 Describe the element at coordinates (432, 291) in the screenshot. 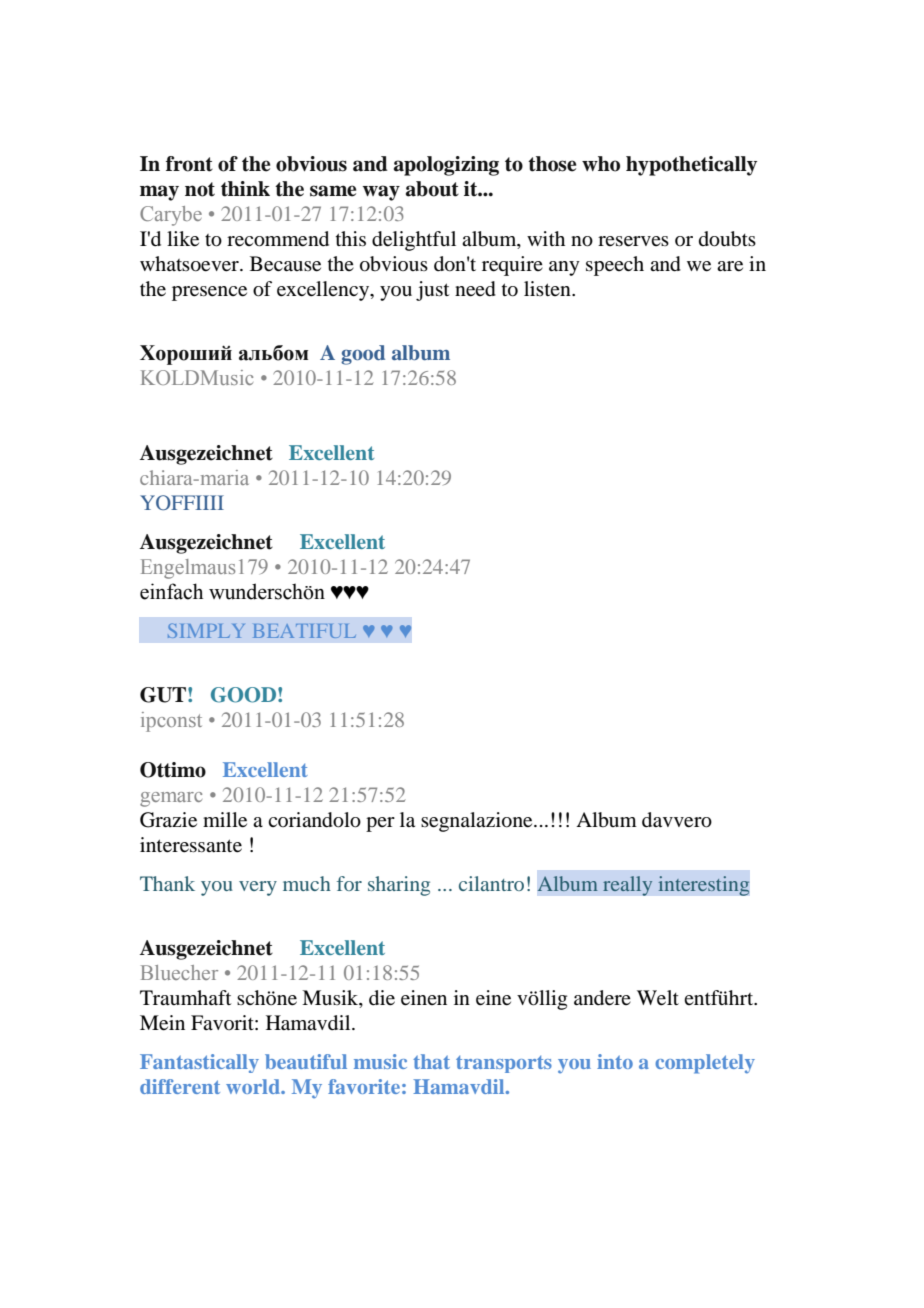

I see `just` at that location.
